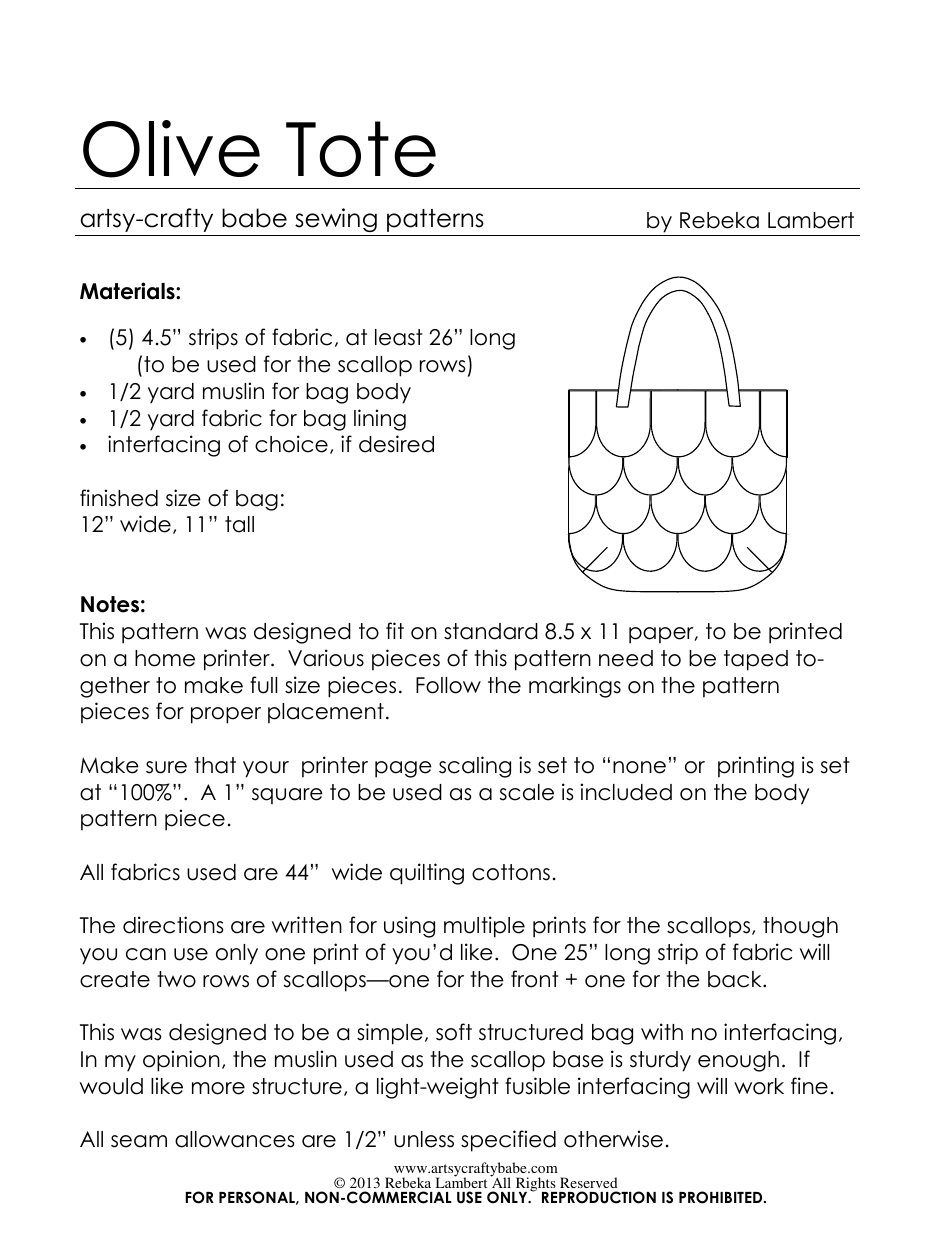 Image resolution: width=952 pixels, height=1233 pixels. Describe the element at coordinates (756, 660) in the page. I see `taped` at that location.
